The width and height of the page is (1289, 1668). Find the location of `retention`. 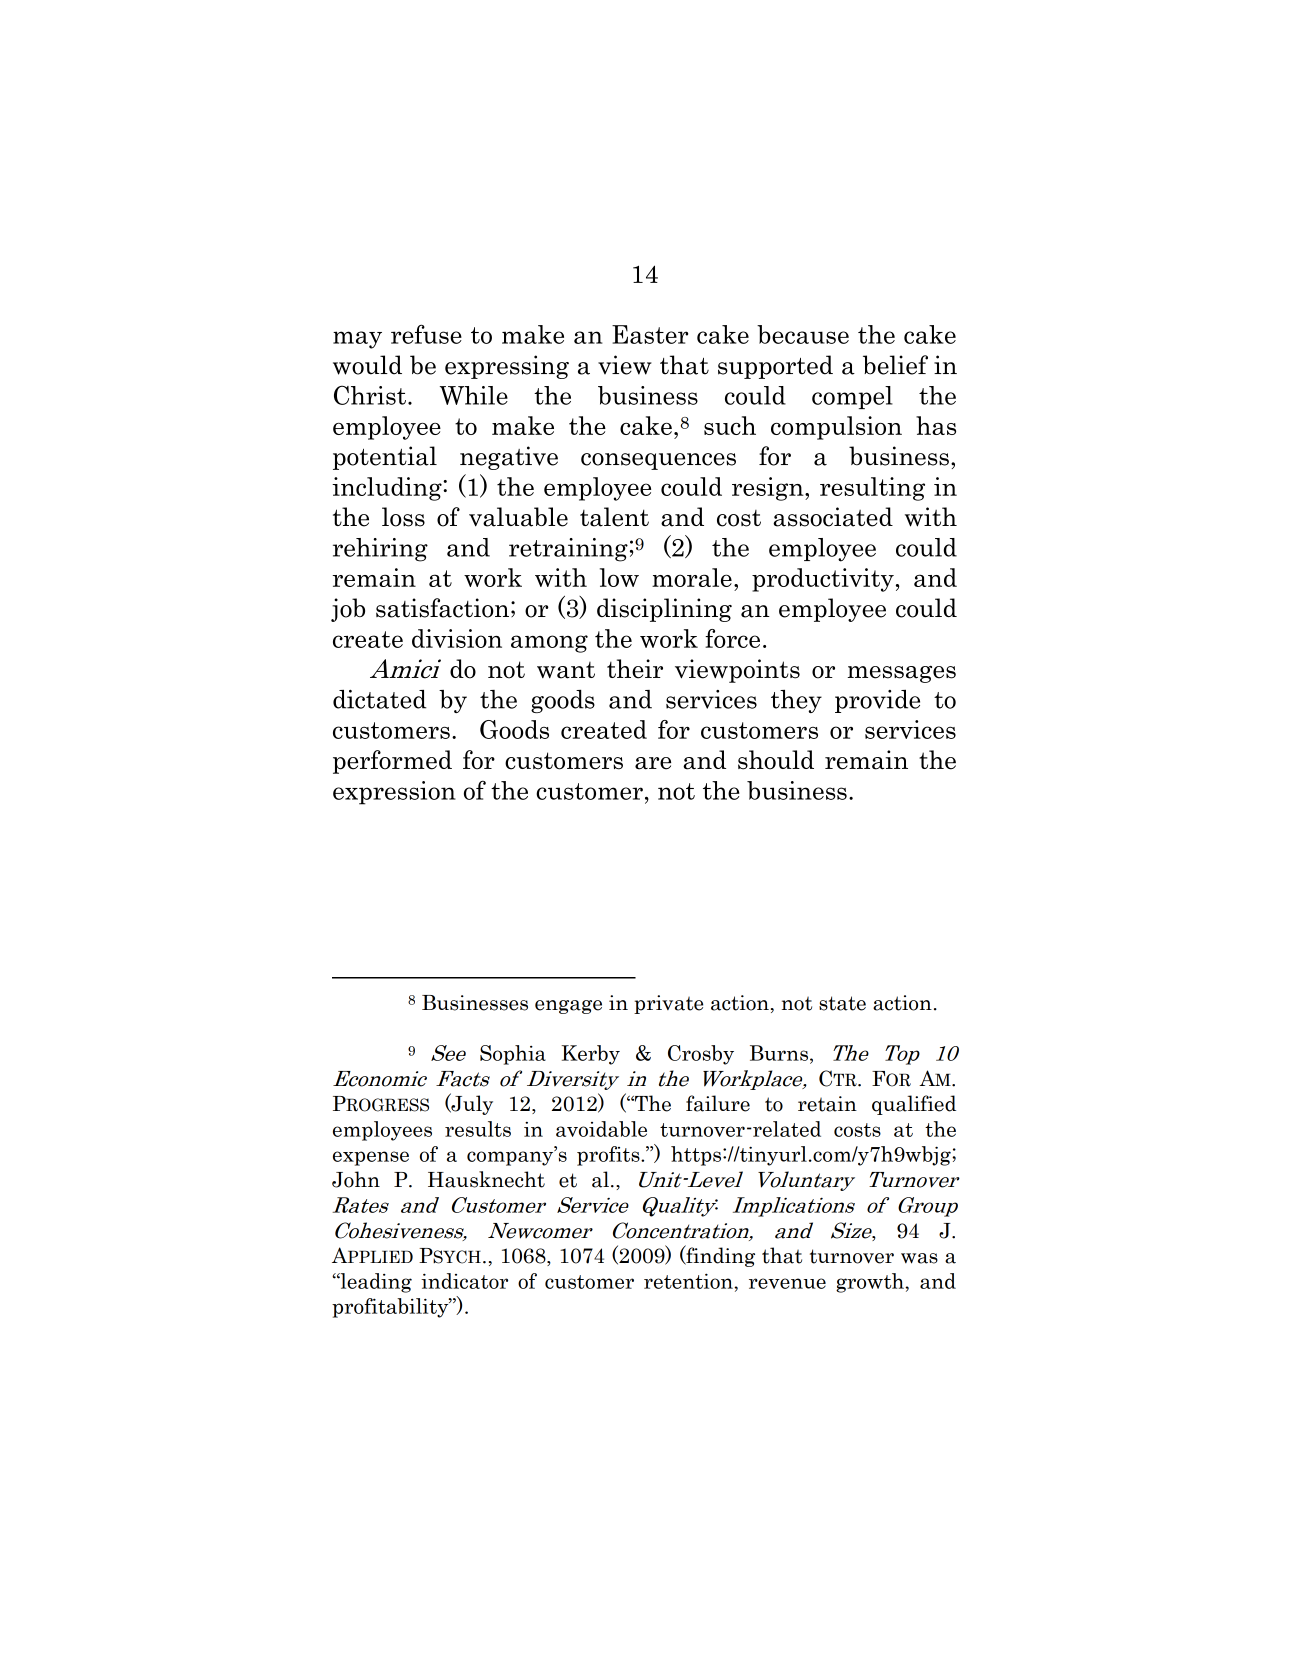

retention is located at coordinates (689, 1281).
